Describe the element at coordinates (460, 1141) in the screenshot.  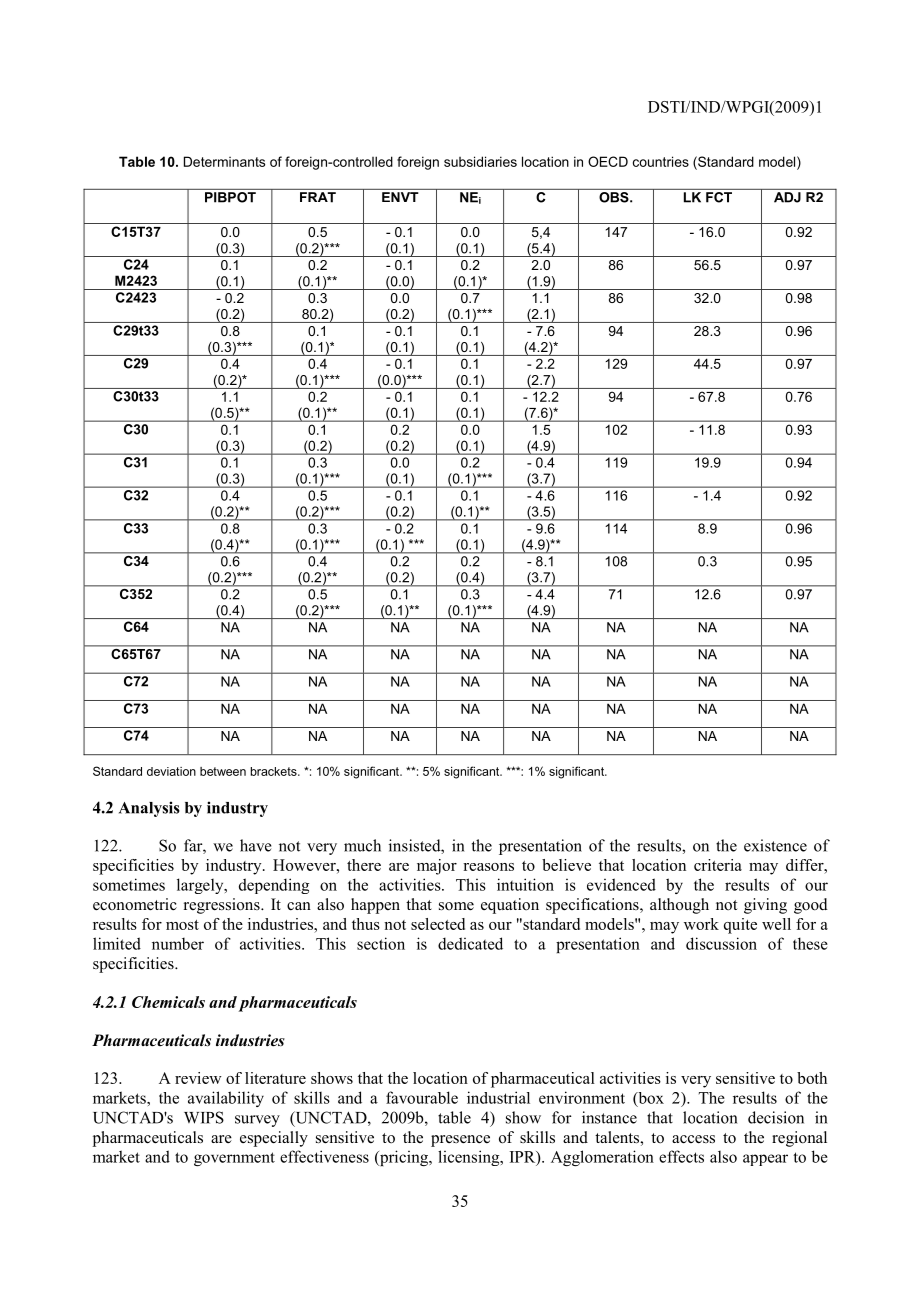
I see `presence` at that location.
